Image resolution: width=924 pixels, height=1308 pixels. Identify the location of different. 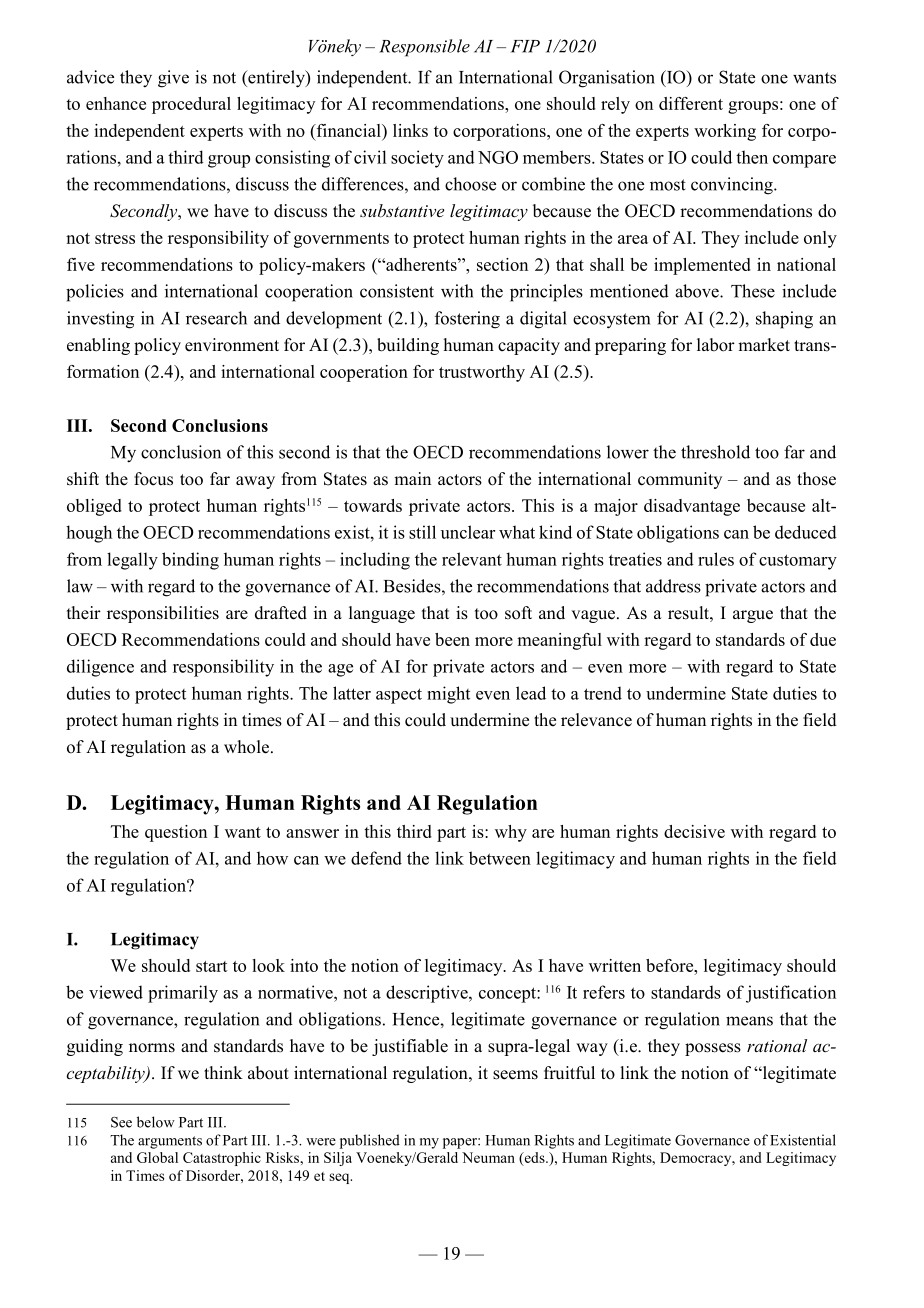
(691, 103).
